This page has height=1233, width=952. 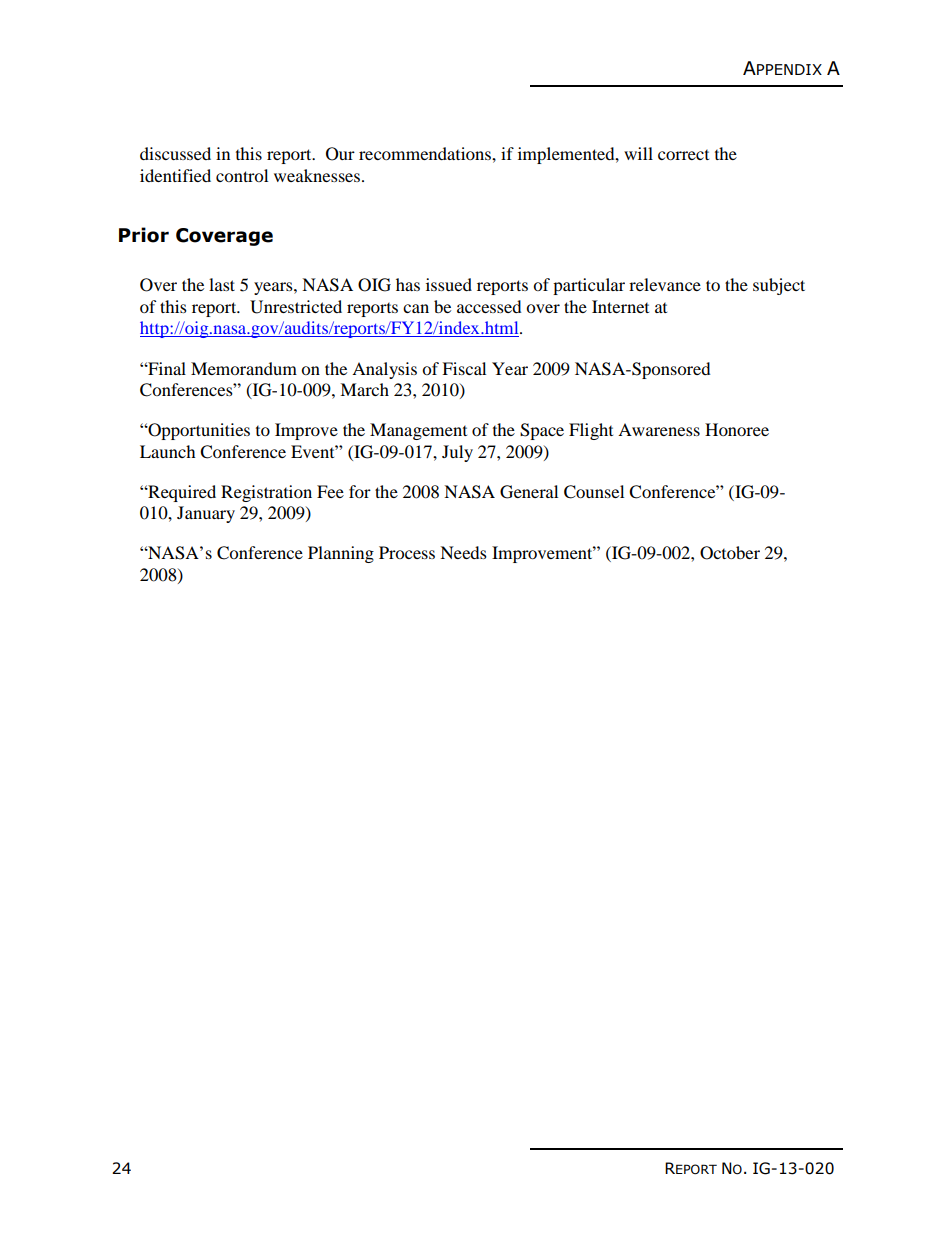 I want to click on January, so click(x=206, y=514).
